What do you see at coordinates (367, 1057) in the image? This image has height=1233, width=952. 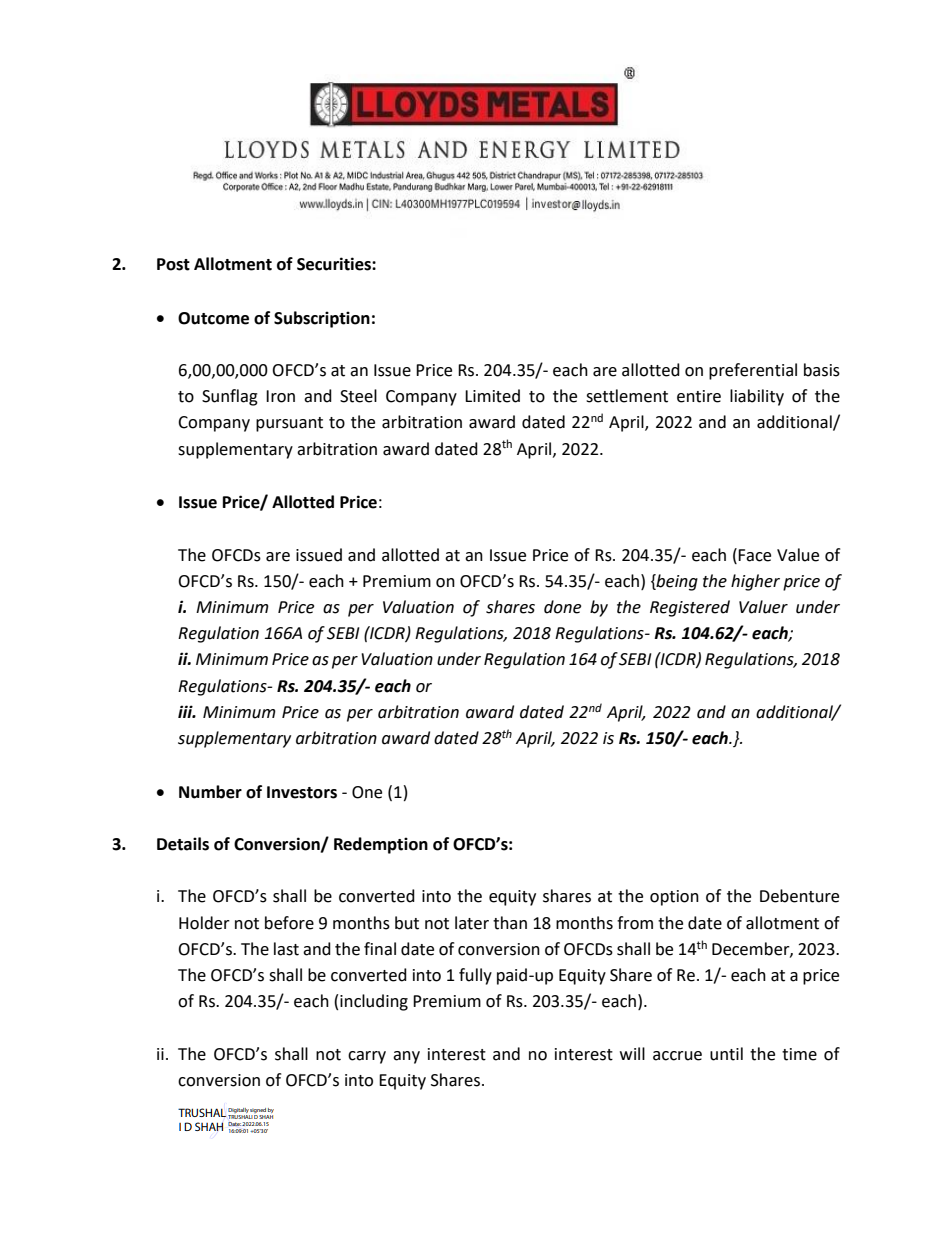 I see `carry` at bounding box center [367, 1057].
